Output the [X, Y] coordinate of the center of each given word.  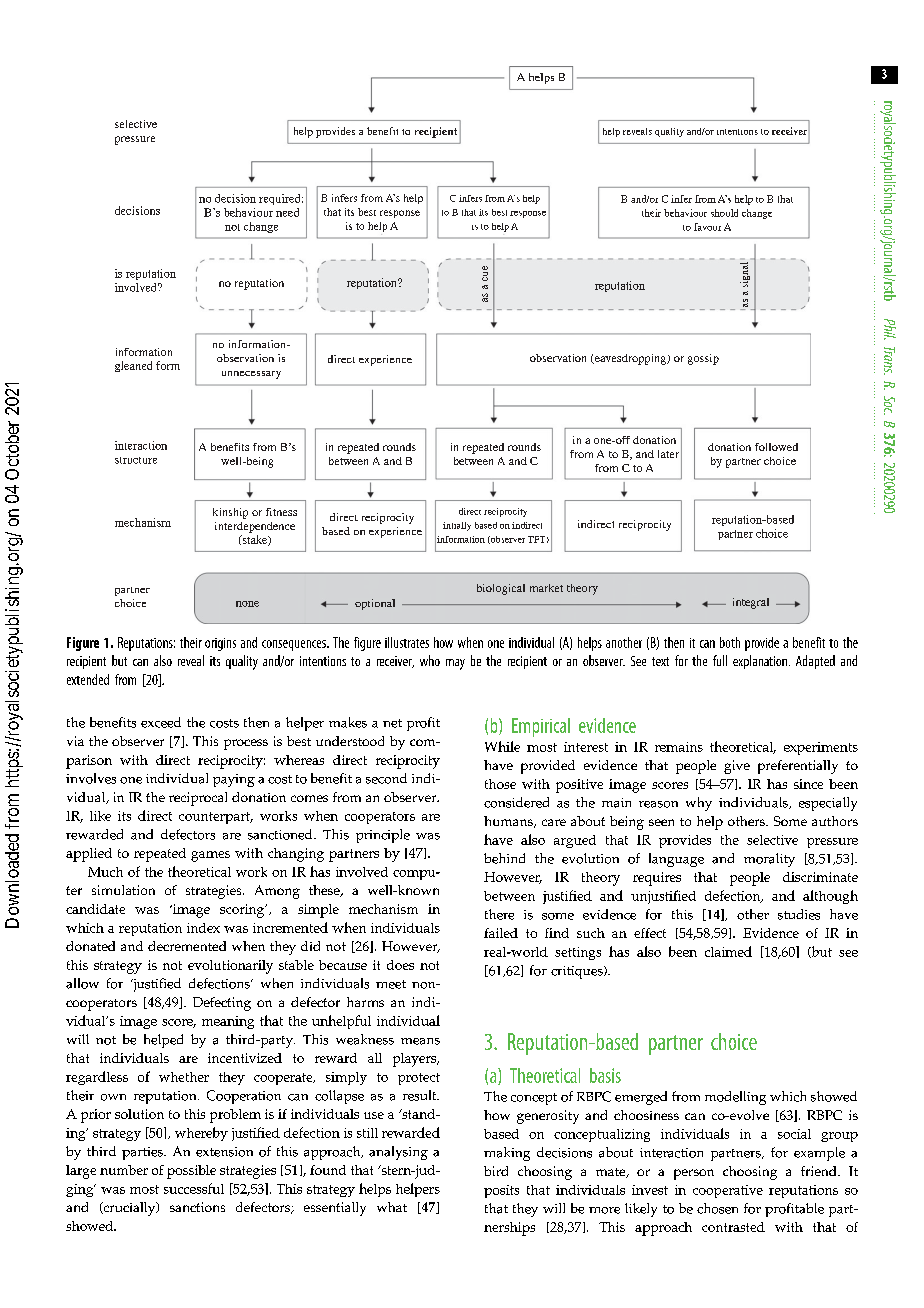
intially [457, 526]
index [203, 928]
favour [707, 227]
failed [501, 933]
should [724, 213]
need [287, 212]
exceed [161, 722]
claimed [728, 951]
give [737, 767]
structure [136, 460]
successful [194, 1188]
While [502, 746]
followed [776, 447]
